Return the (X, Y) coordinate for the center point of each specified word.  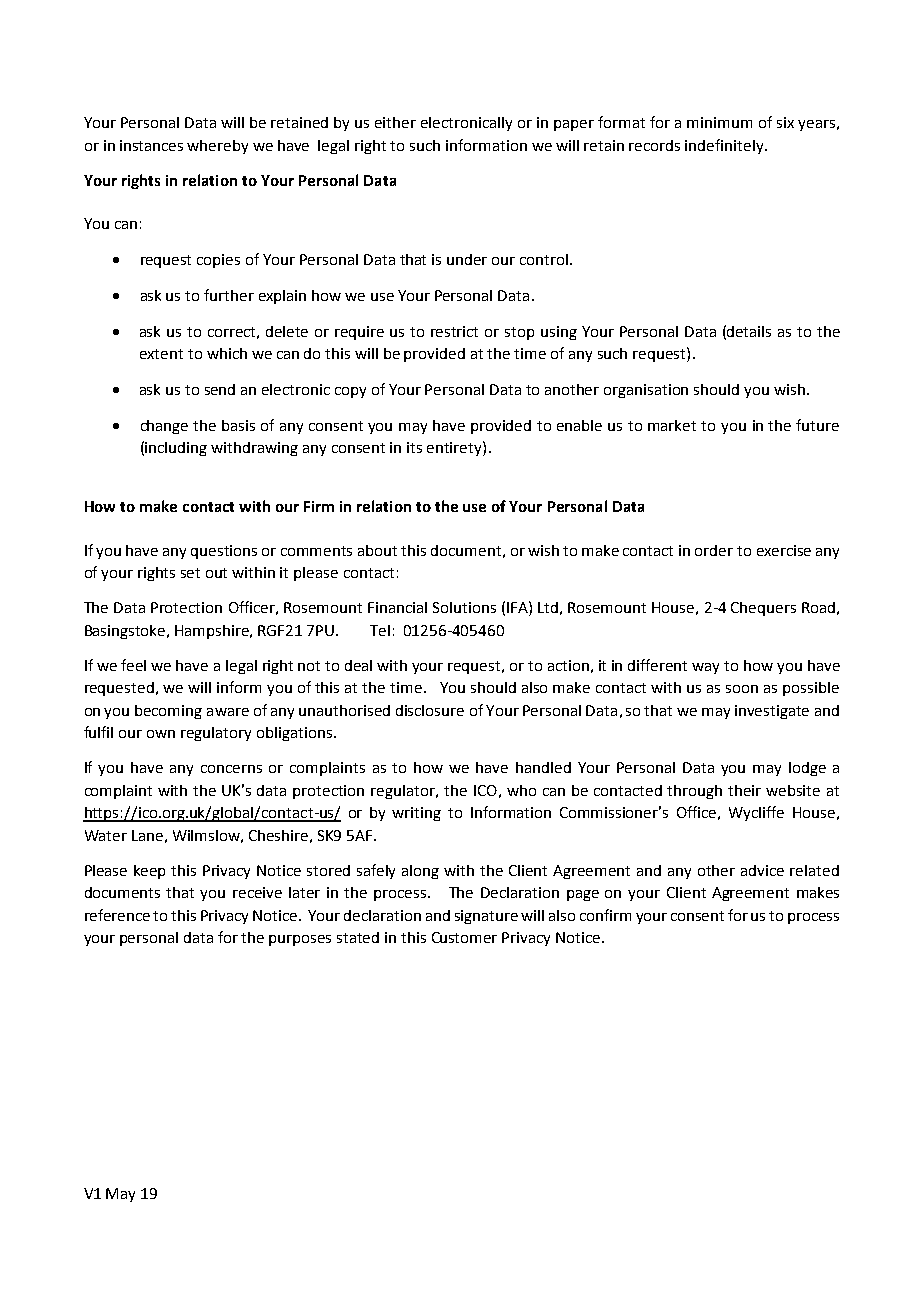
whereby (217, 147)
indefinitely (725, 146)
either (395, 122)
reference (117, 915)
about (377, 550)
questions (224, 552)
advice (762, 870)
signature (486, 917)
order (714, 550)
